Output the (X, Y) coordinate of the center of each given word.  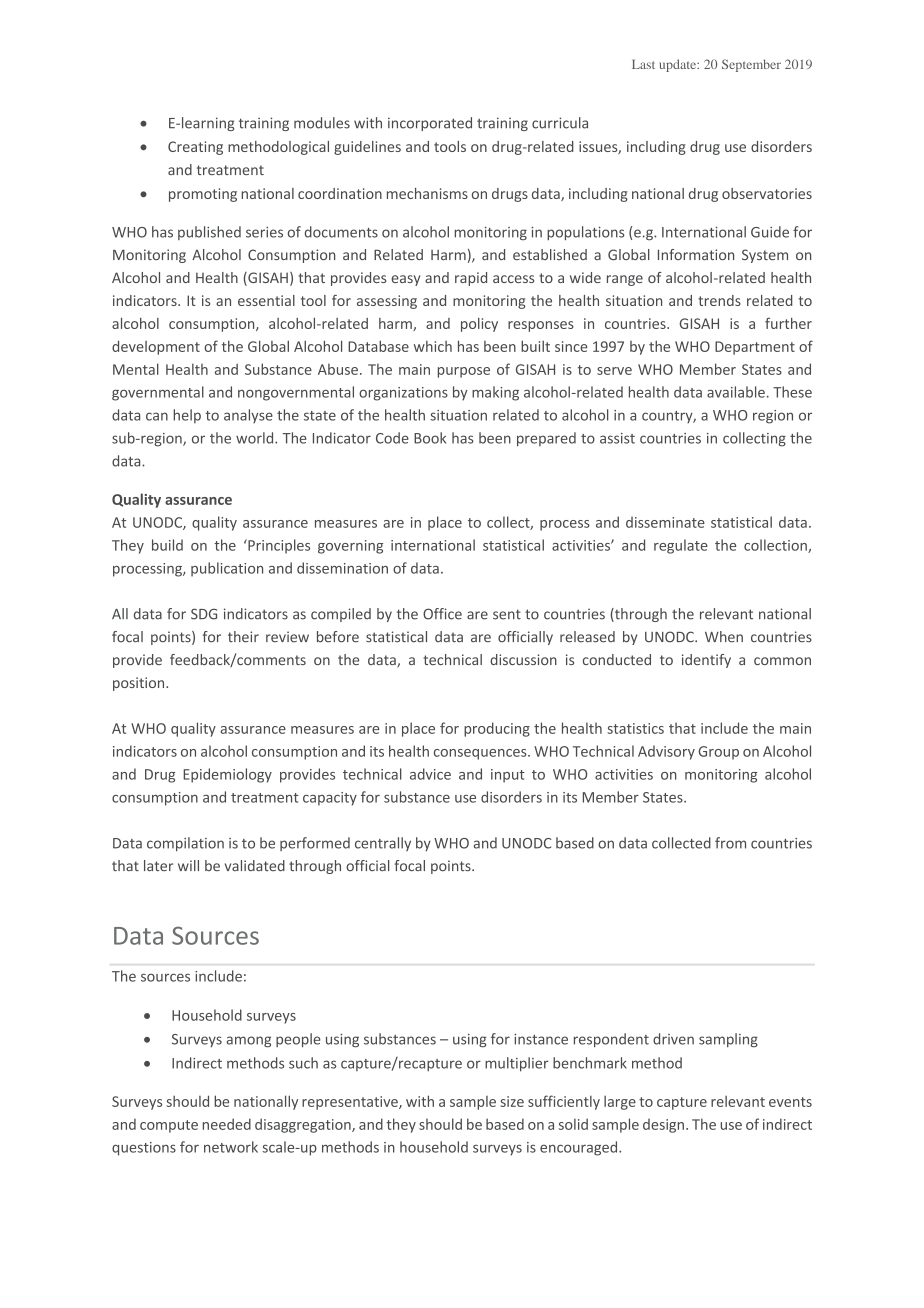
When (724, 637)
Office (442, 614)
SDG (204, 614)
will (188, 865)
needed (227, 1124)
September (751, 65)
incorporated (430, 124)
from (730, 843)
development (156, 347)
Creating (195, 148)
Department (755, 348)
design (663, 1126)
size (512, 1101)
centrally (383, 844)
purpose (464, 372)
